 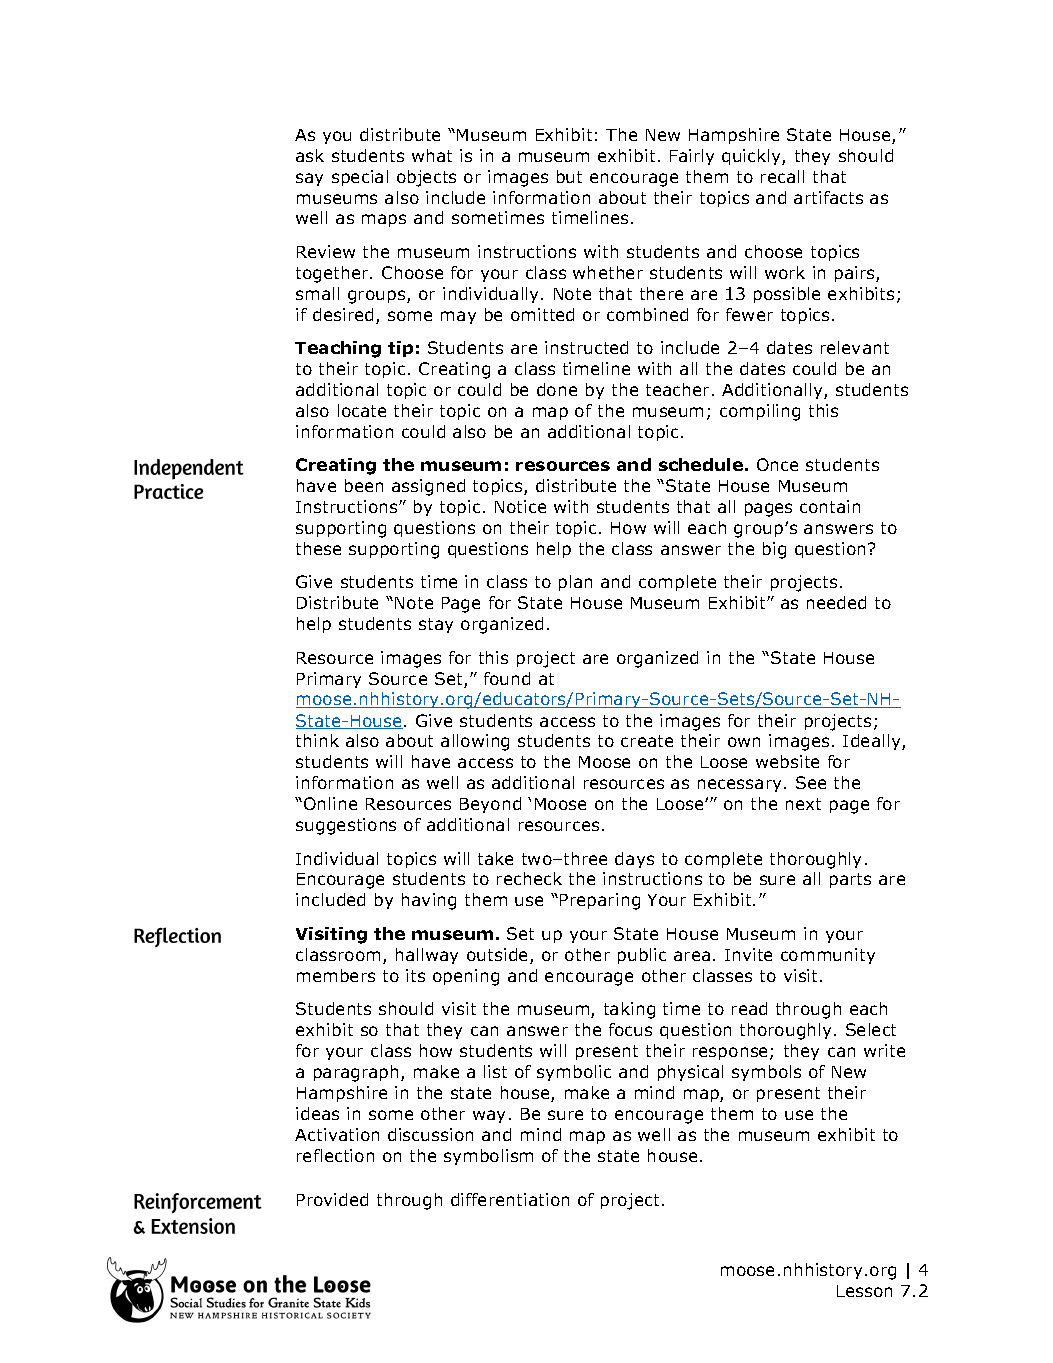 I want to click on special, so click(x=360, y=178).
